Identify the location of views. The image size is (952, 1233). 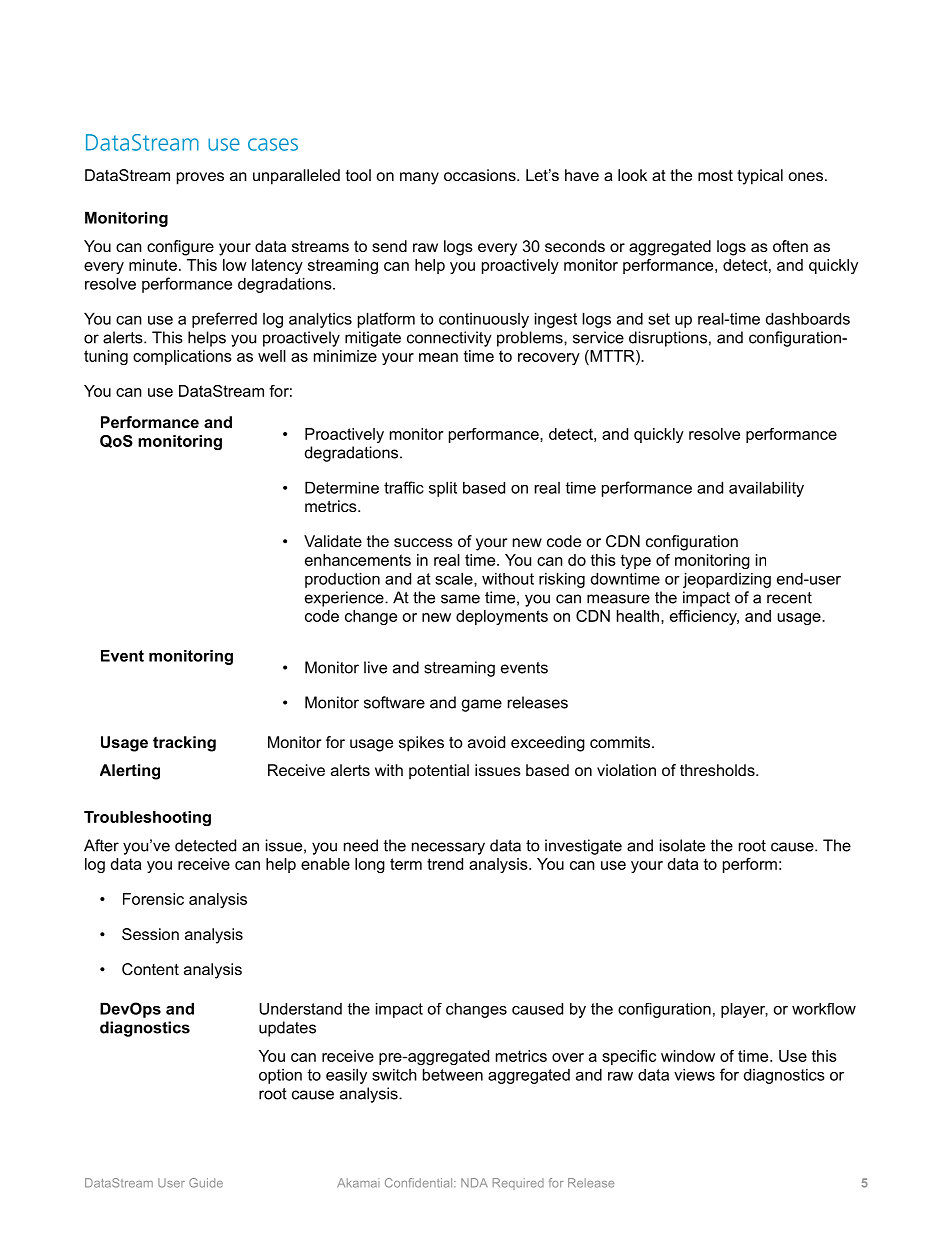
(694, 1074).
